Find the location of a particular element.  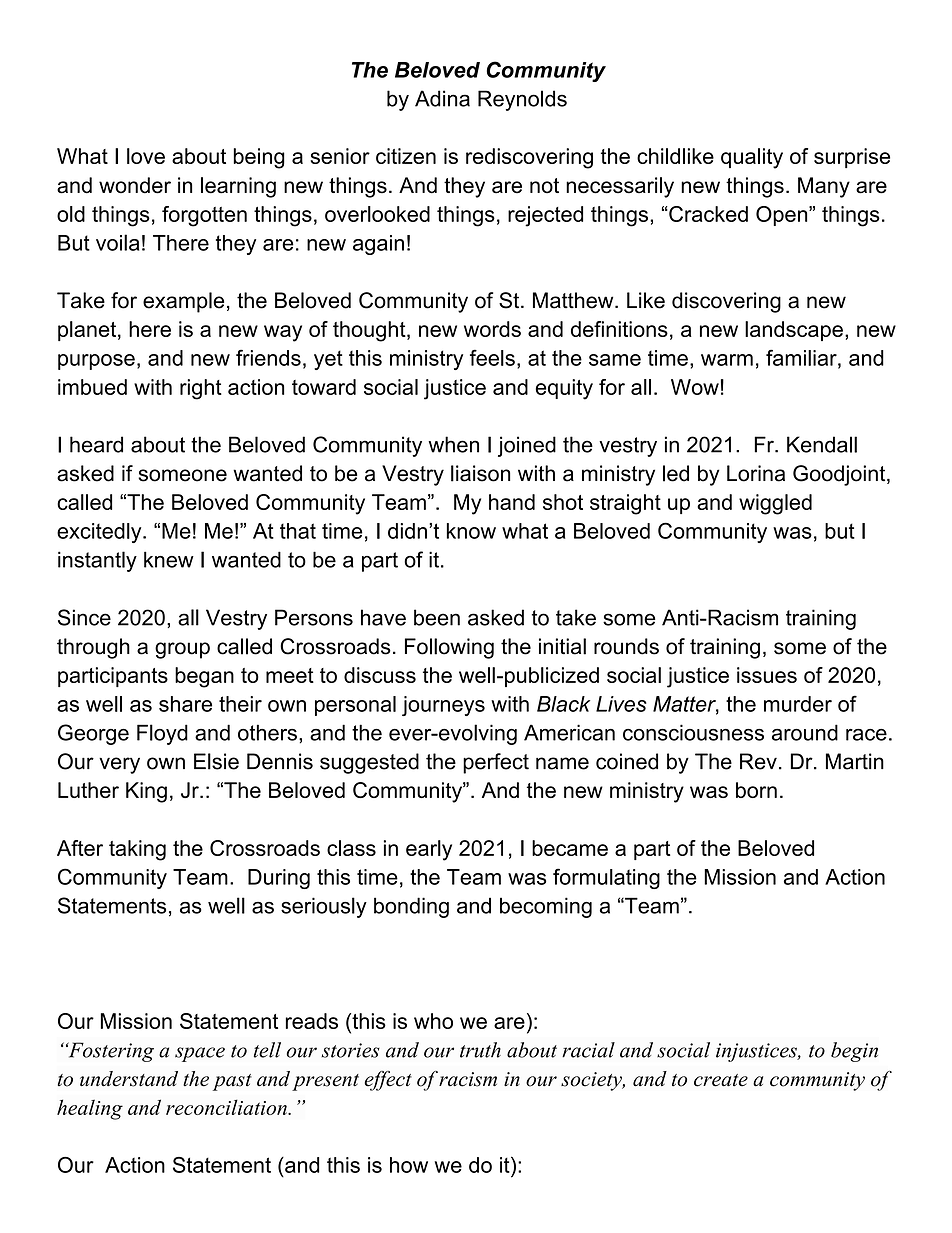

wonder is located at coordinates (135, 185).
